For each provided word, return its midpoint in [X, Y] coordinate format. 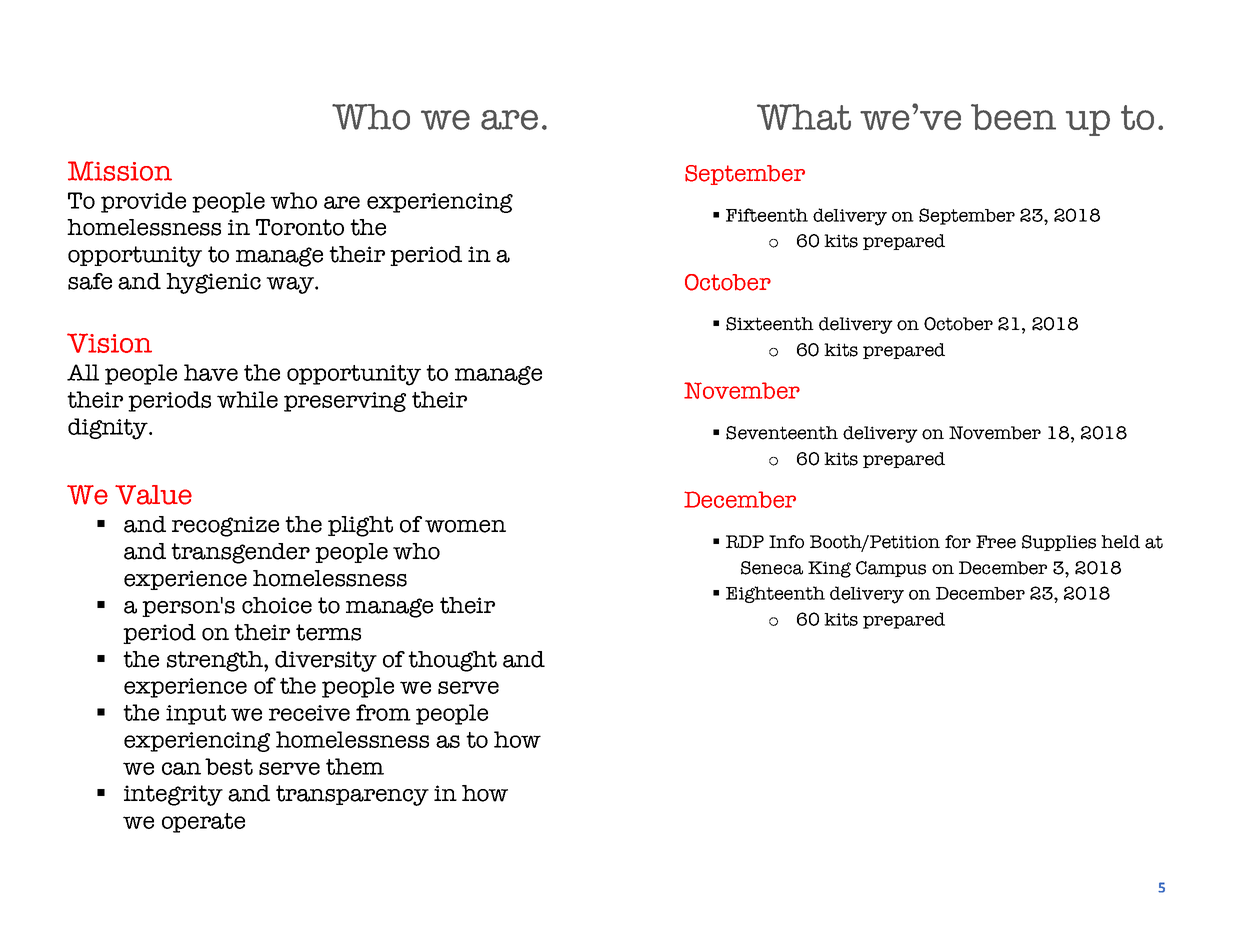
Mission [120, 171]
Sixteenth [770, 324]
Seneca [772, 568]
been [1013, 117]
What [804, 117]
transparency [352, 795]
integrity [173, 795]
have [211, 372]
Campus [891, 569]
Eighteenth [775, 594]
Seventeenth [782, 433]
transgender [240, 553]
